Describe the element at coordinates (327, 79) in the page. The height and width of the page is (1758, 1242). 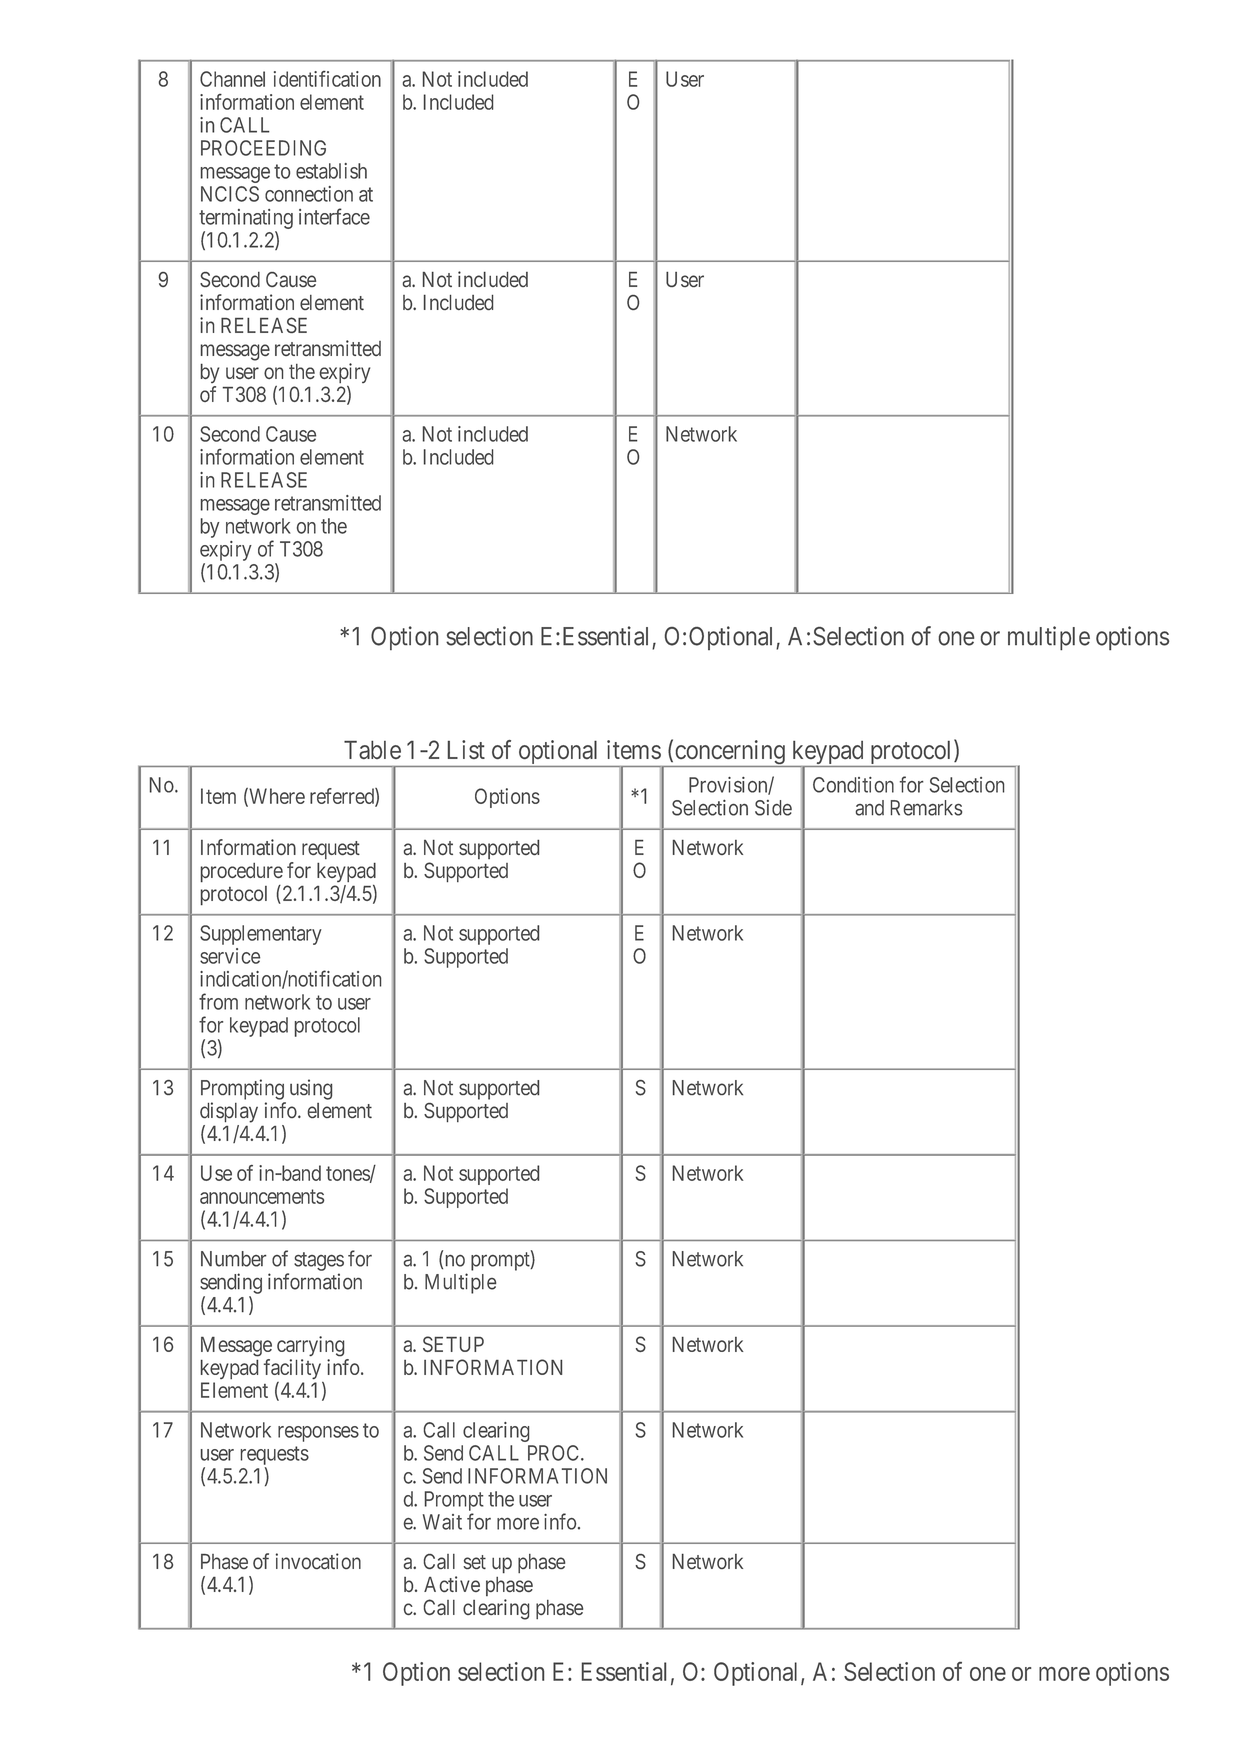
I see `identification` at that location.
